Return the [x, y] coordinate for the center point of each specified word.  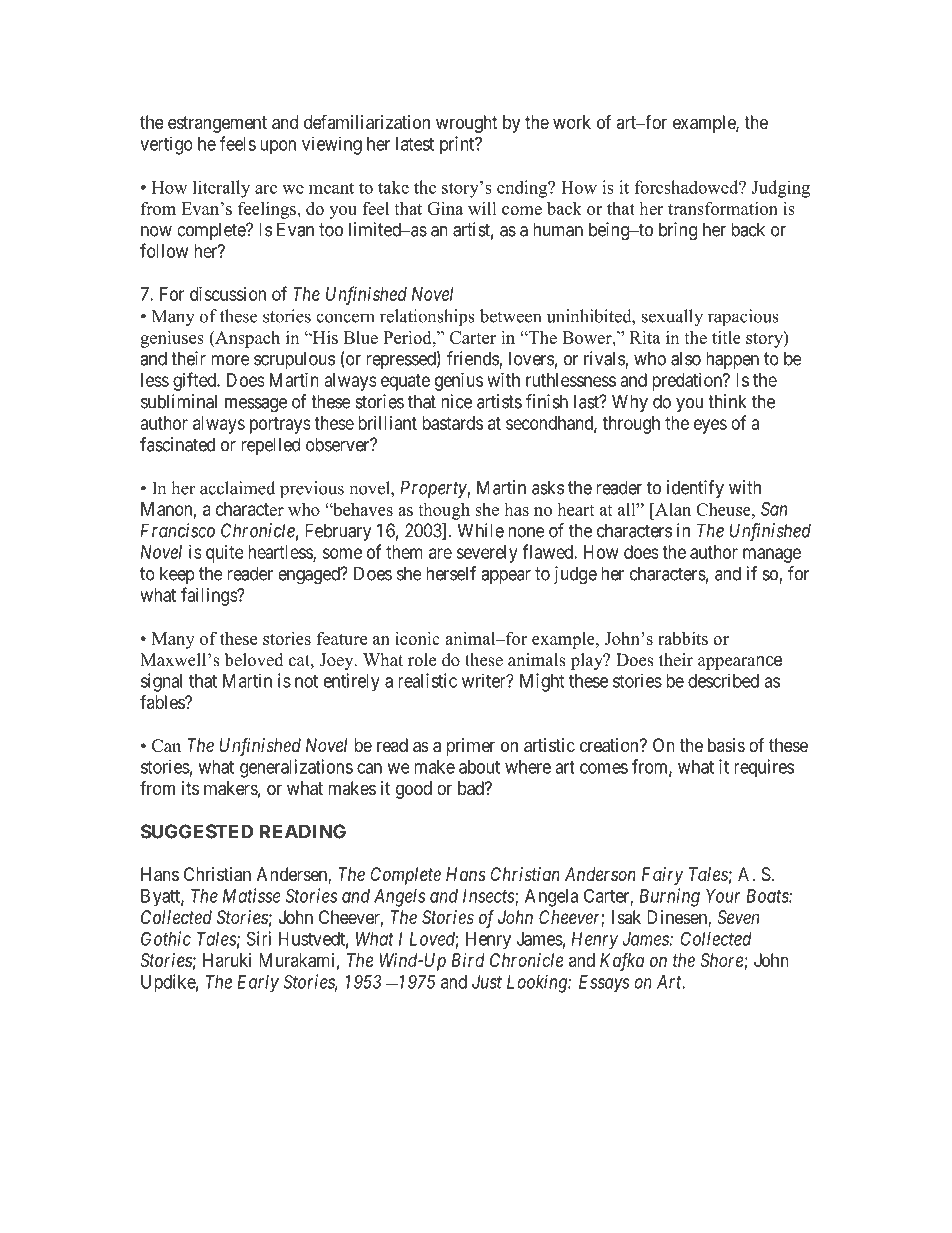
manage [772, 555]
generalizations [296, 768]
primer [470, 747]
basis [726, 745]
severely [487, 554]
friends [473, 359]
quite [225, 554]
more [230, 360]
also [686, 358]
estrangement [217, 124]
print [458, 145]
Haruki [227, 960]
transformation [723, 208]
